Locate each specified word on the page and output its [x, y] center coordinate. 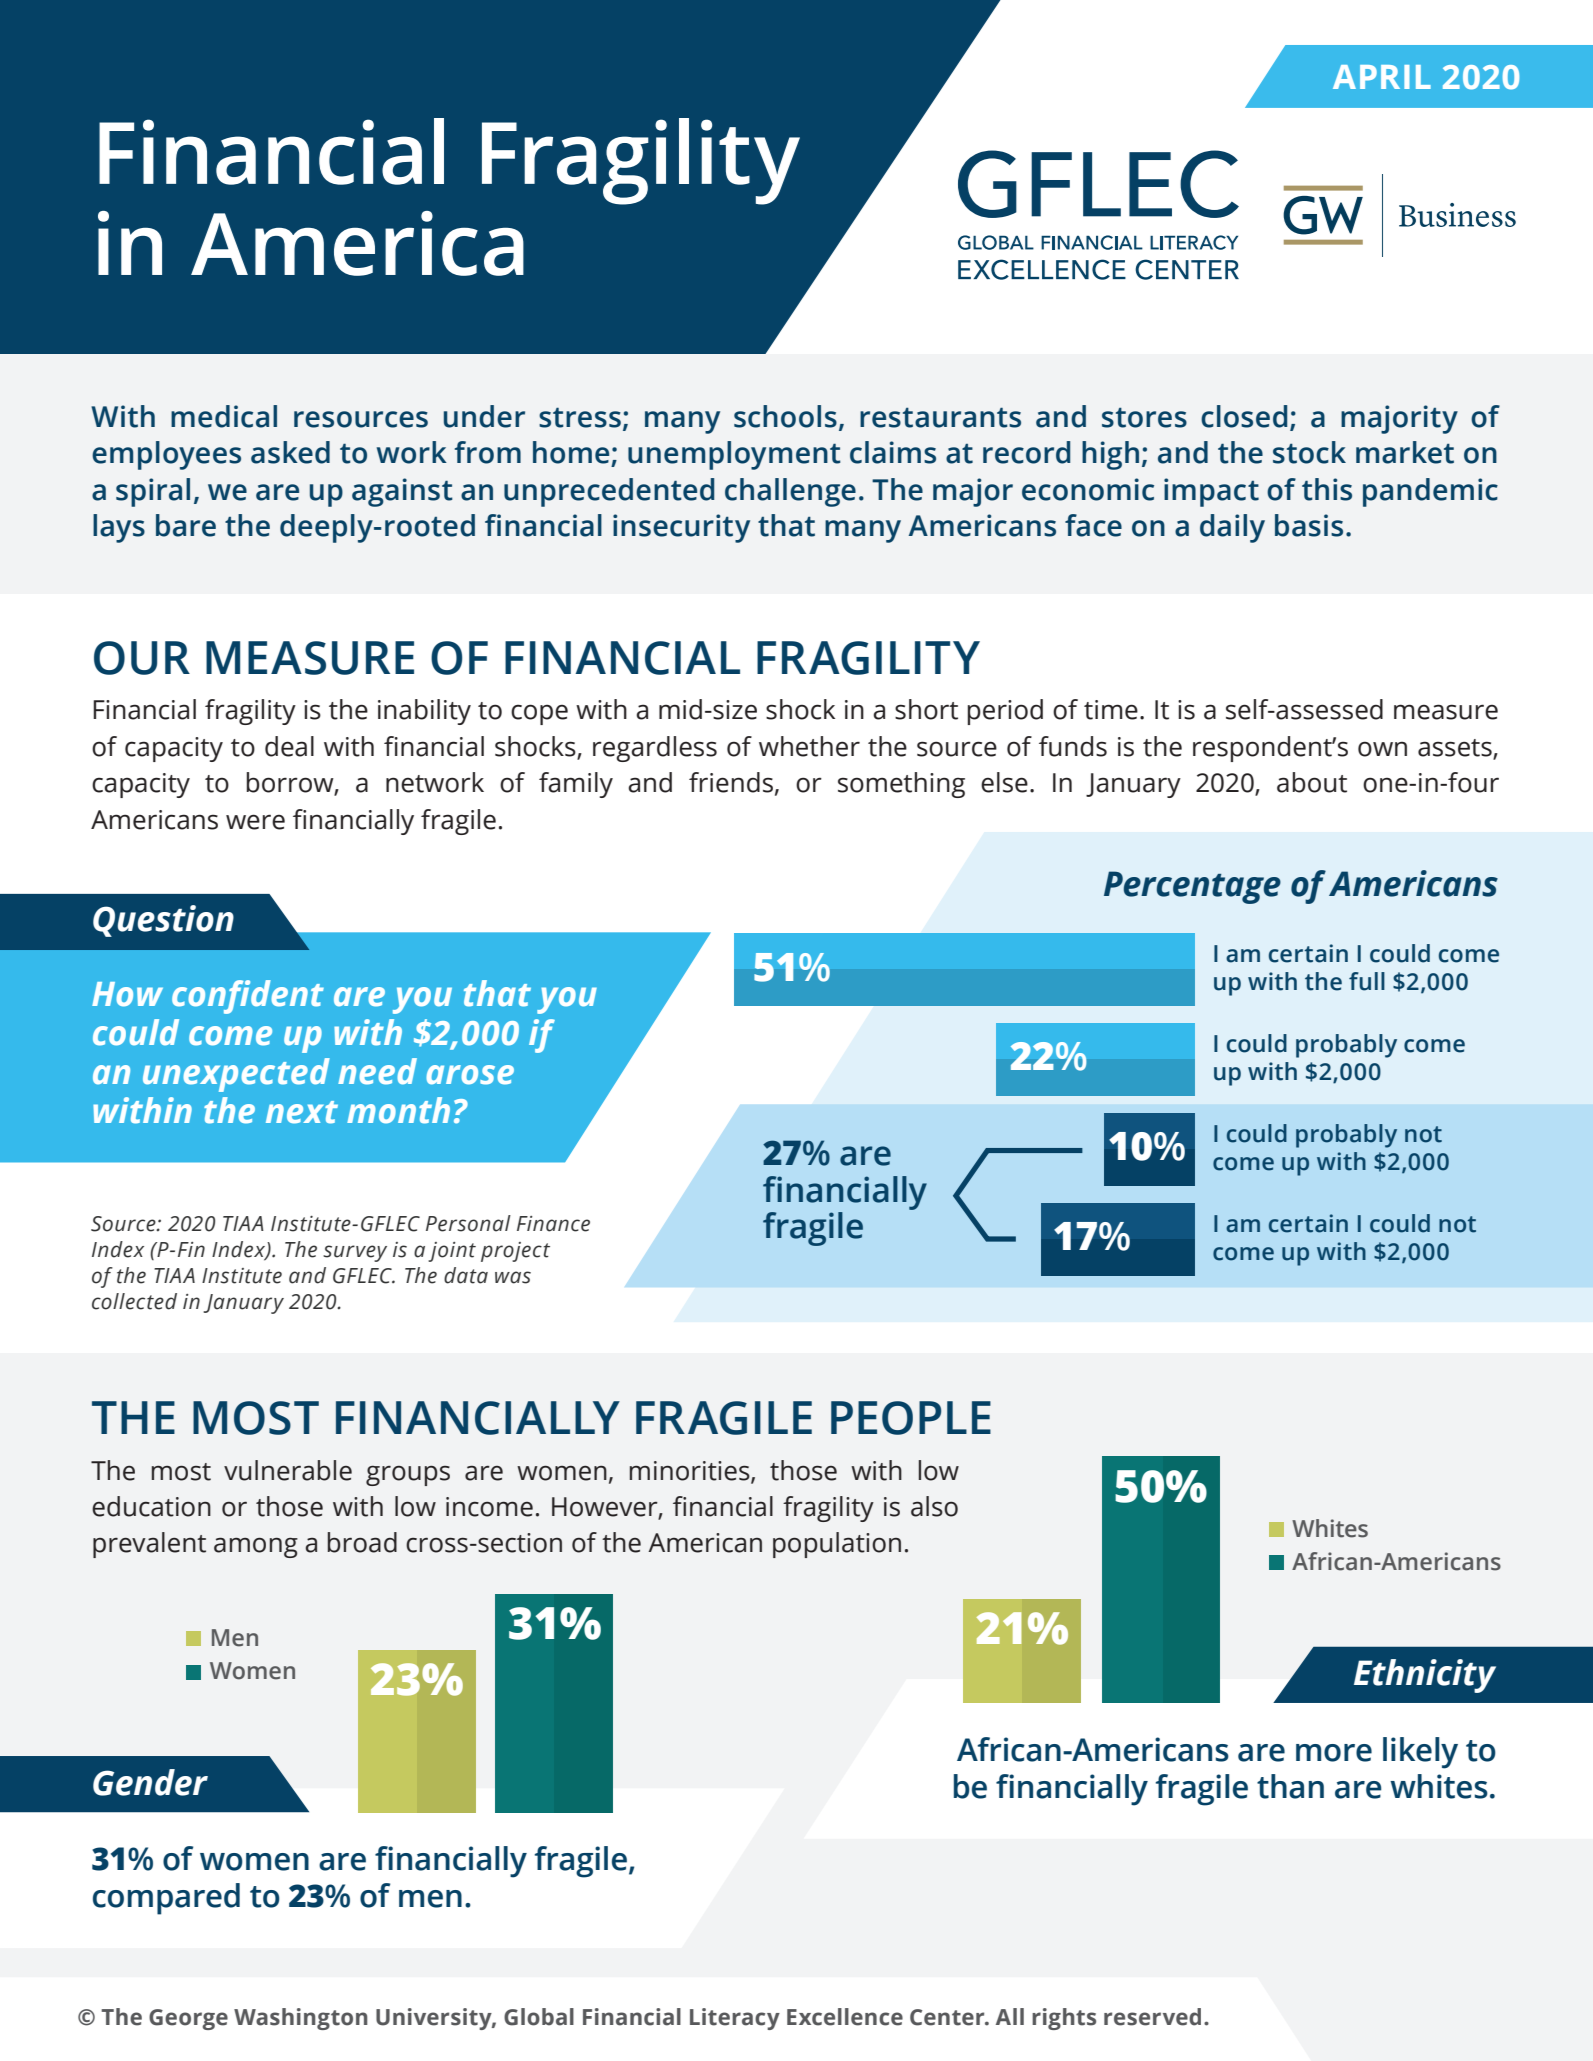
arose [470, 1075]
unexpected [236, 1075]
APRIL [1382, 77]
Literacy [735, 2019]
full [1367, 981]
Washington [301, 2019]
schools [785, 416]
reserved [1152, 2017]
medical [224, 416]
